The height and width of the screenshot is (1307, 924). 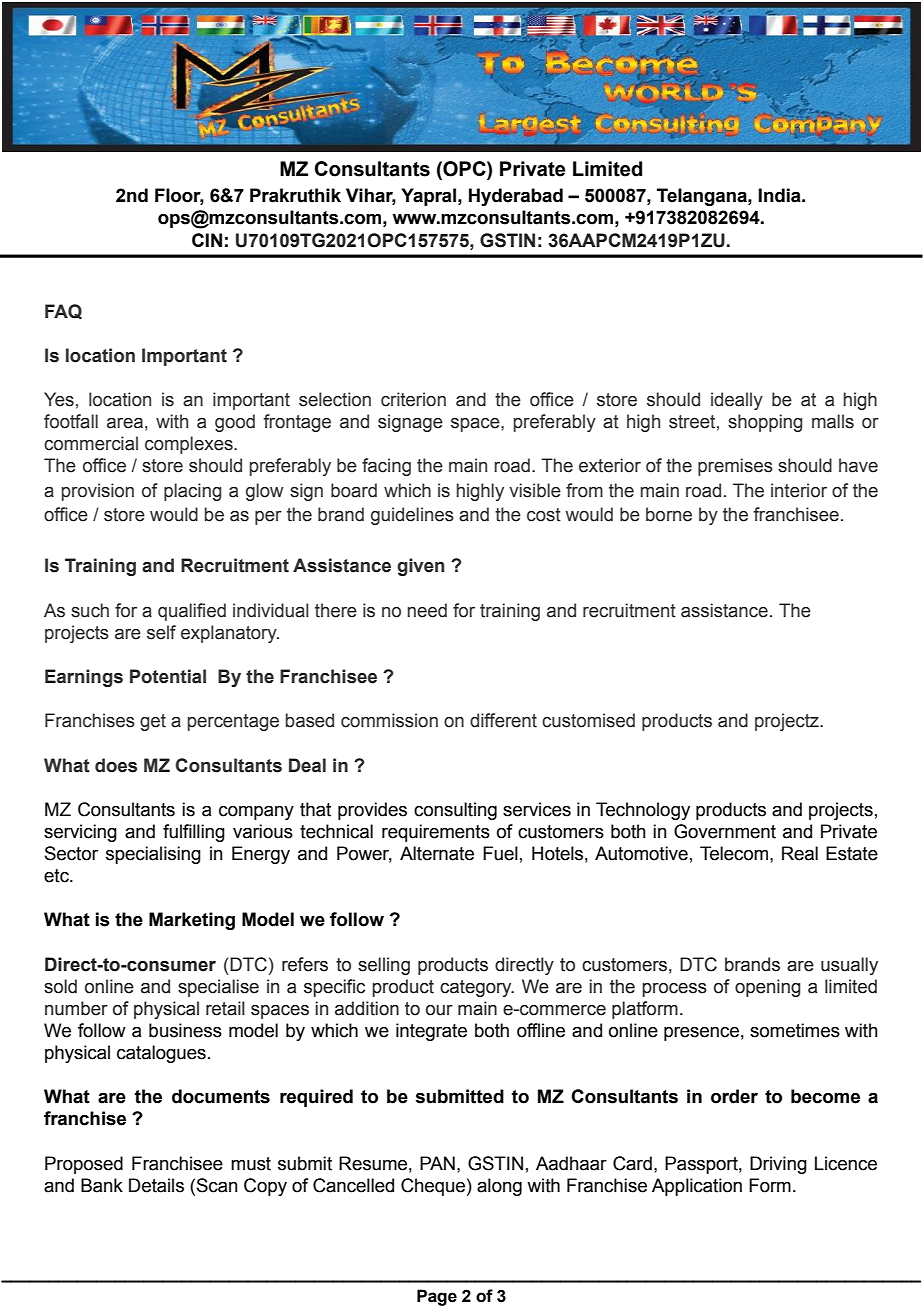 What do you see at coordinates (765, 423) in the screenshot?
I see `shopping` at bounding box center [765, 423].
